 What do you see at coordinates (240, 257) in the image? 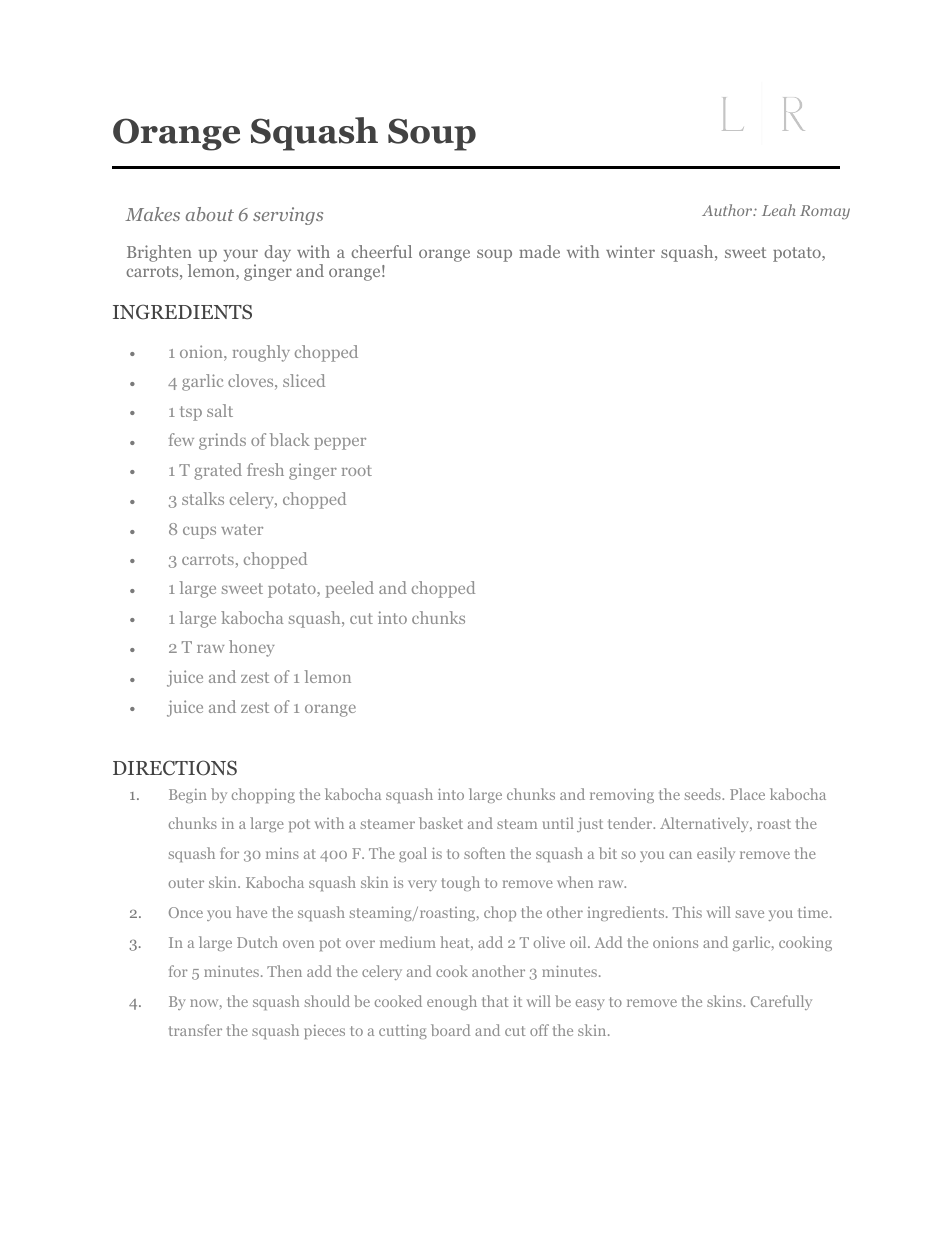
I see `your` at bounding box center [240, 257].
